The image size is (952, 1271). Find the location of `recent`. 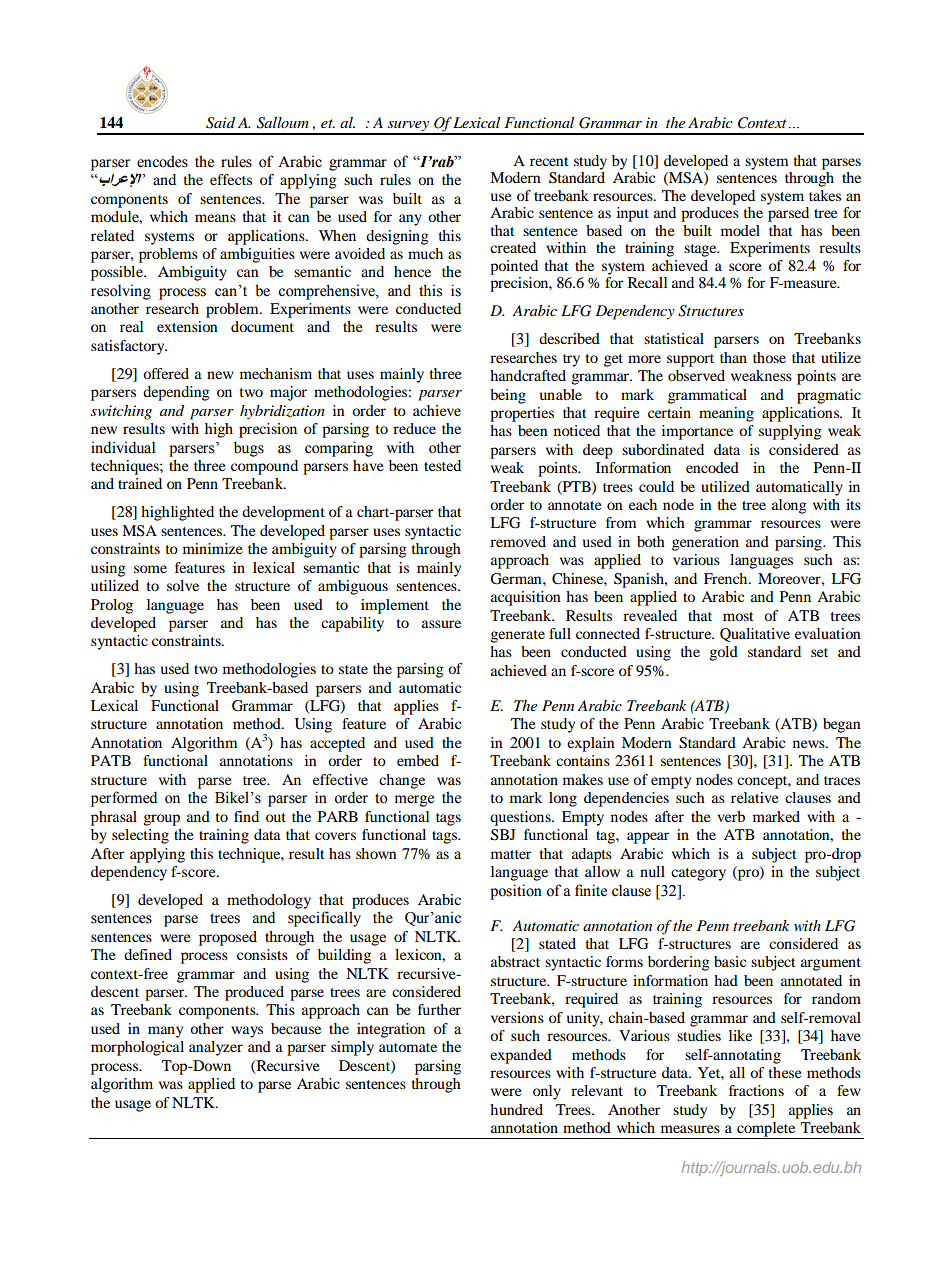

recent is located at coordinates (549, 161).
